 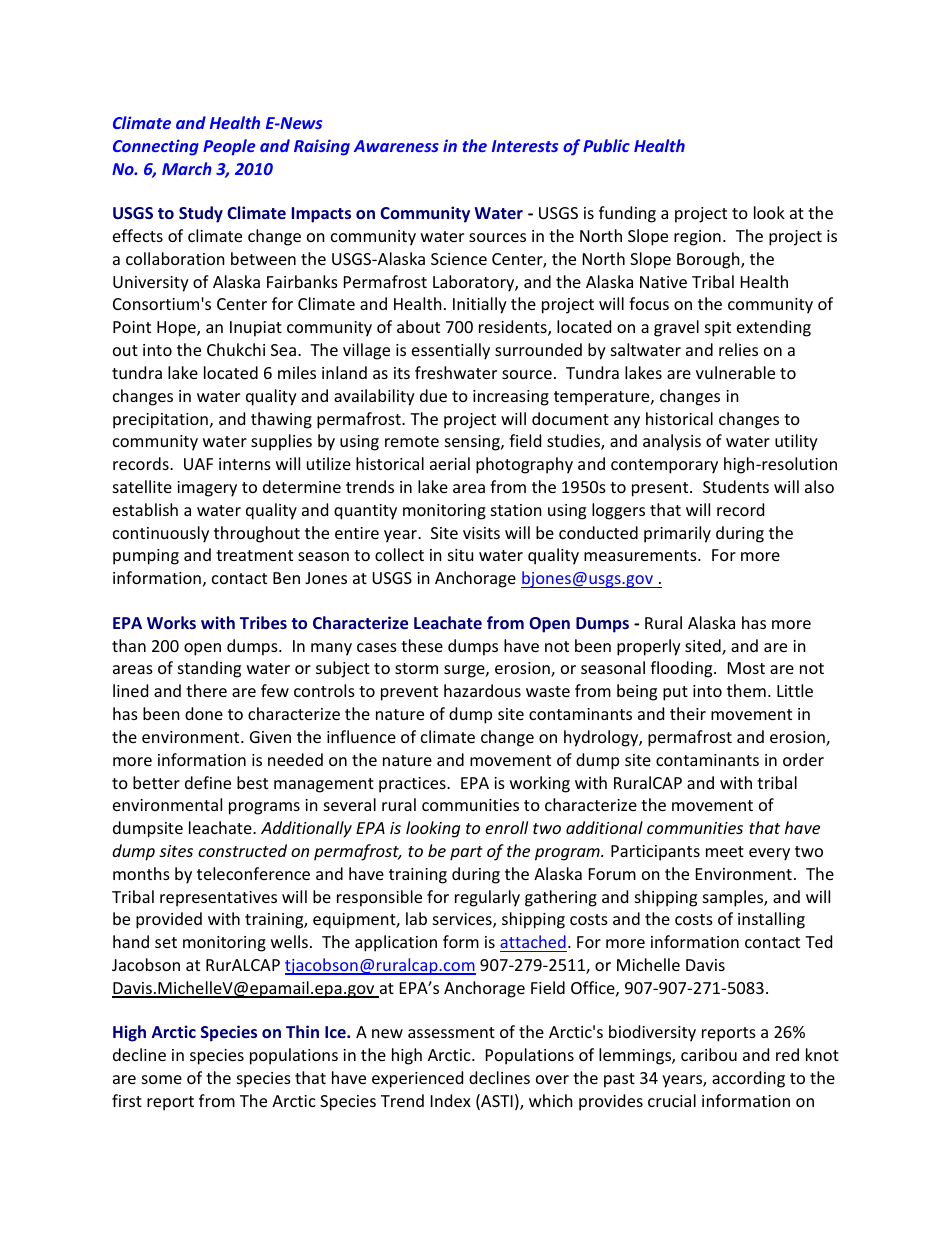 What do you see at coordinates (451, 1100) in the screenshot?
I see `Index` at bounding box center [451, 1100].
